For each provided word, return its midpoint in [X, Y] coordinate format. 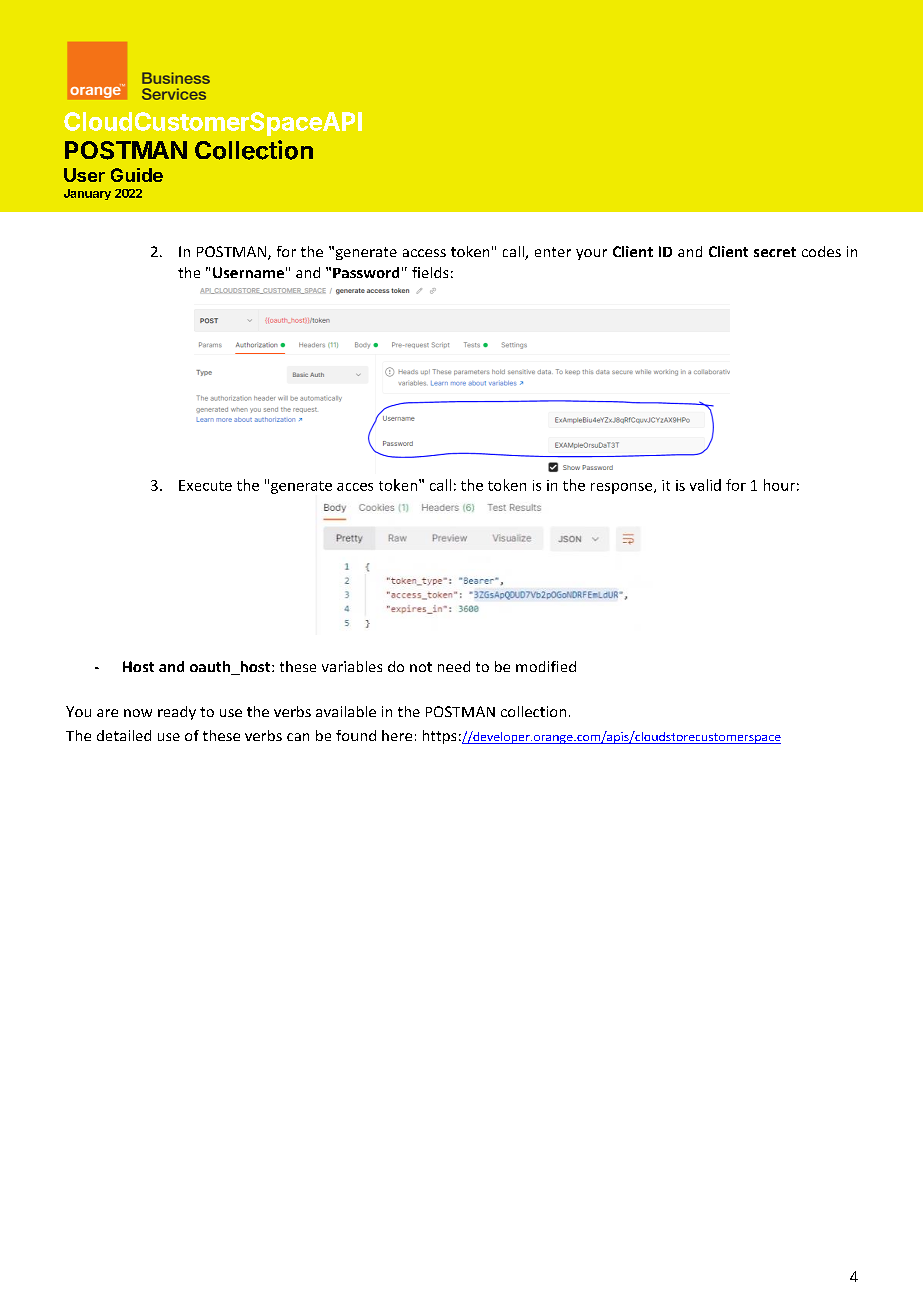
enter [553, 252]
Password [366, 272]
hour [779, 485]
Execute [205, 485]
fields [430, 272]
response [623, 488]
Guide [137, 175]
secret [775, 252]
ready [177, 713]
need [454, 666]
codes [821, 251]
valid [705, 485]
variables [352, 666]
